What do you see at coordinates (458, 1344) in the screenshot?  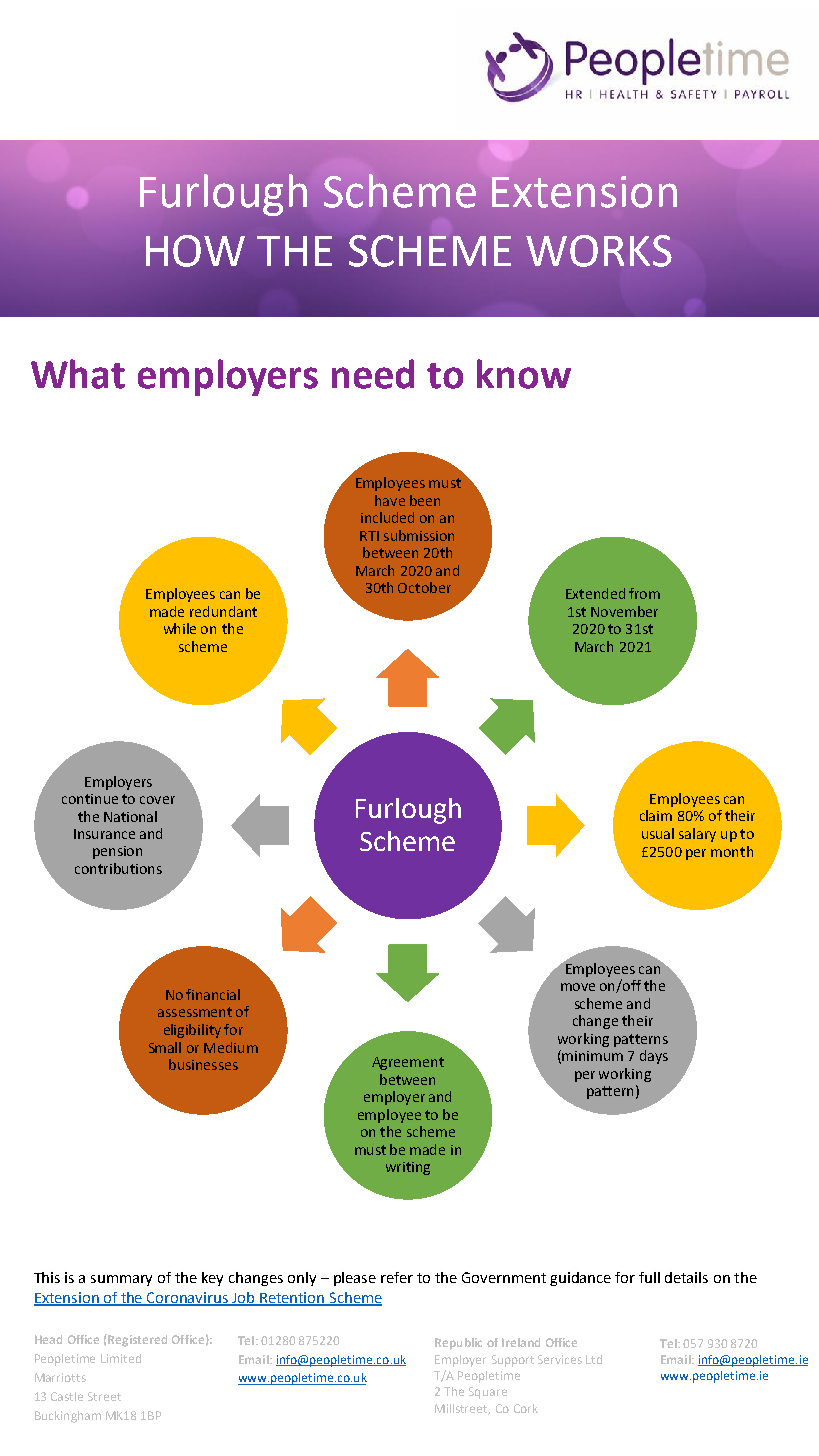 I see `Republic` at bounding box center [458, 1344].
